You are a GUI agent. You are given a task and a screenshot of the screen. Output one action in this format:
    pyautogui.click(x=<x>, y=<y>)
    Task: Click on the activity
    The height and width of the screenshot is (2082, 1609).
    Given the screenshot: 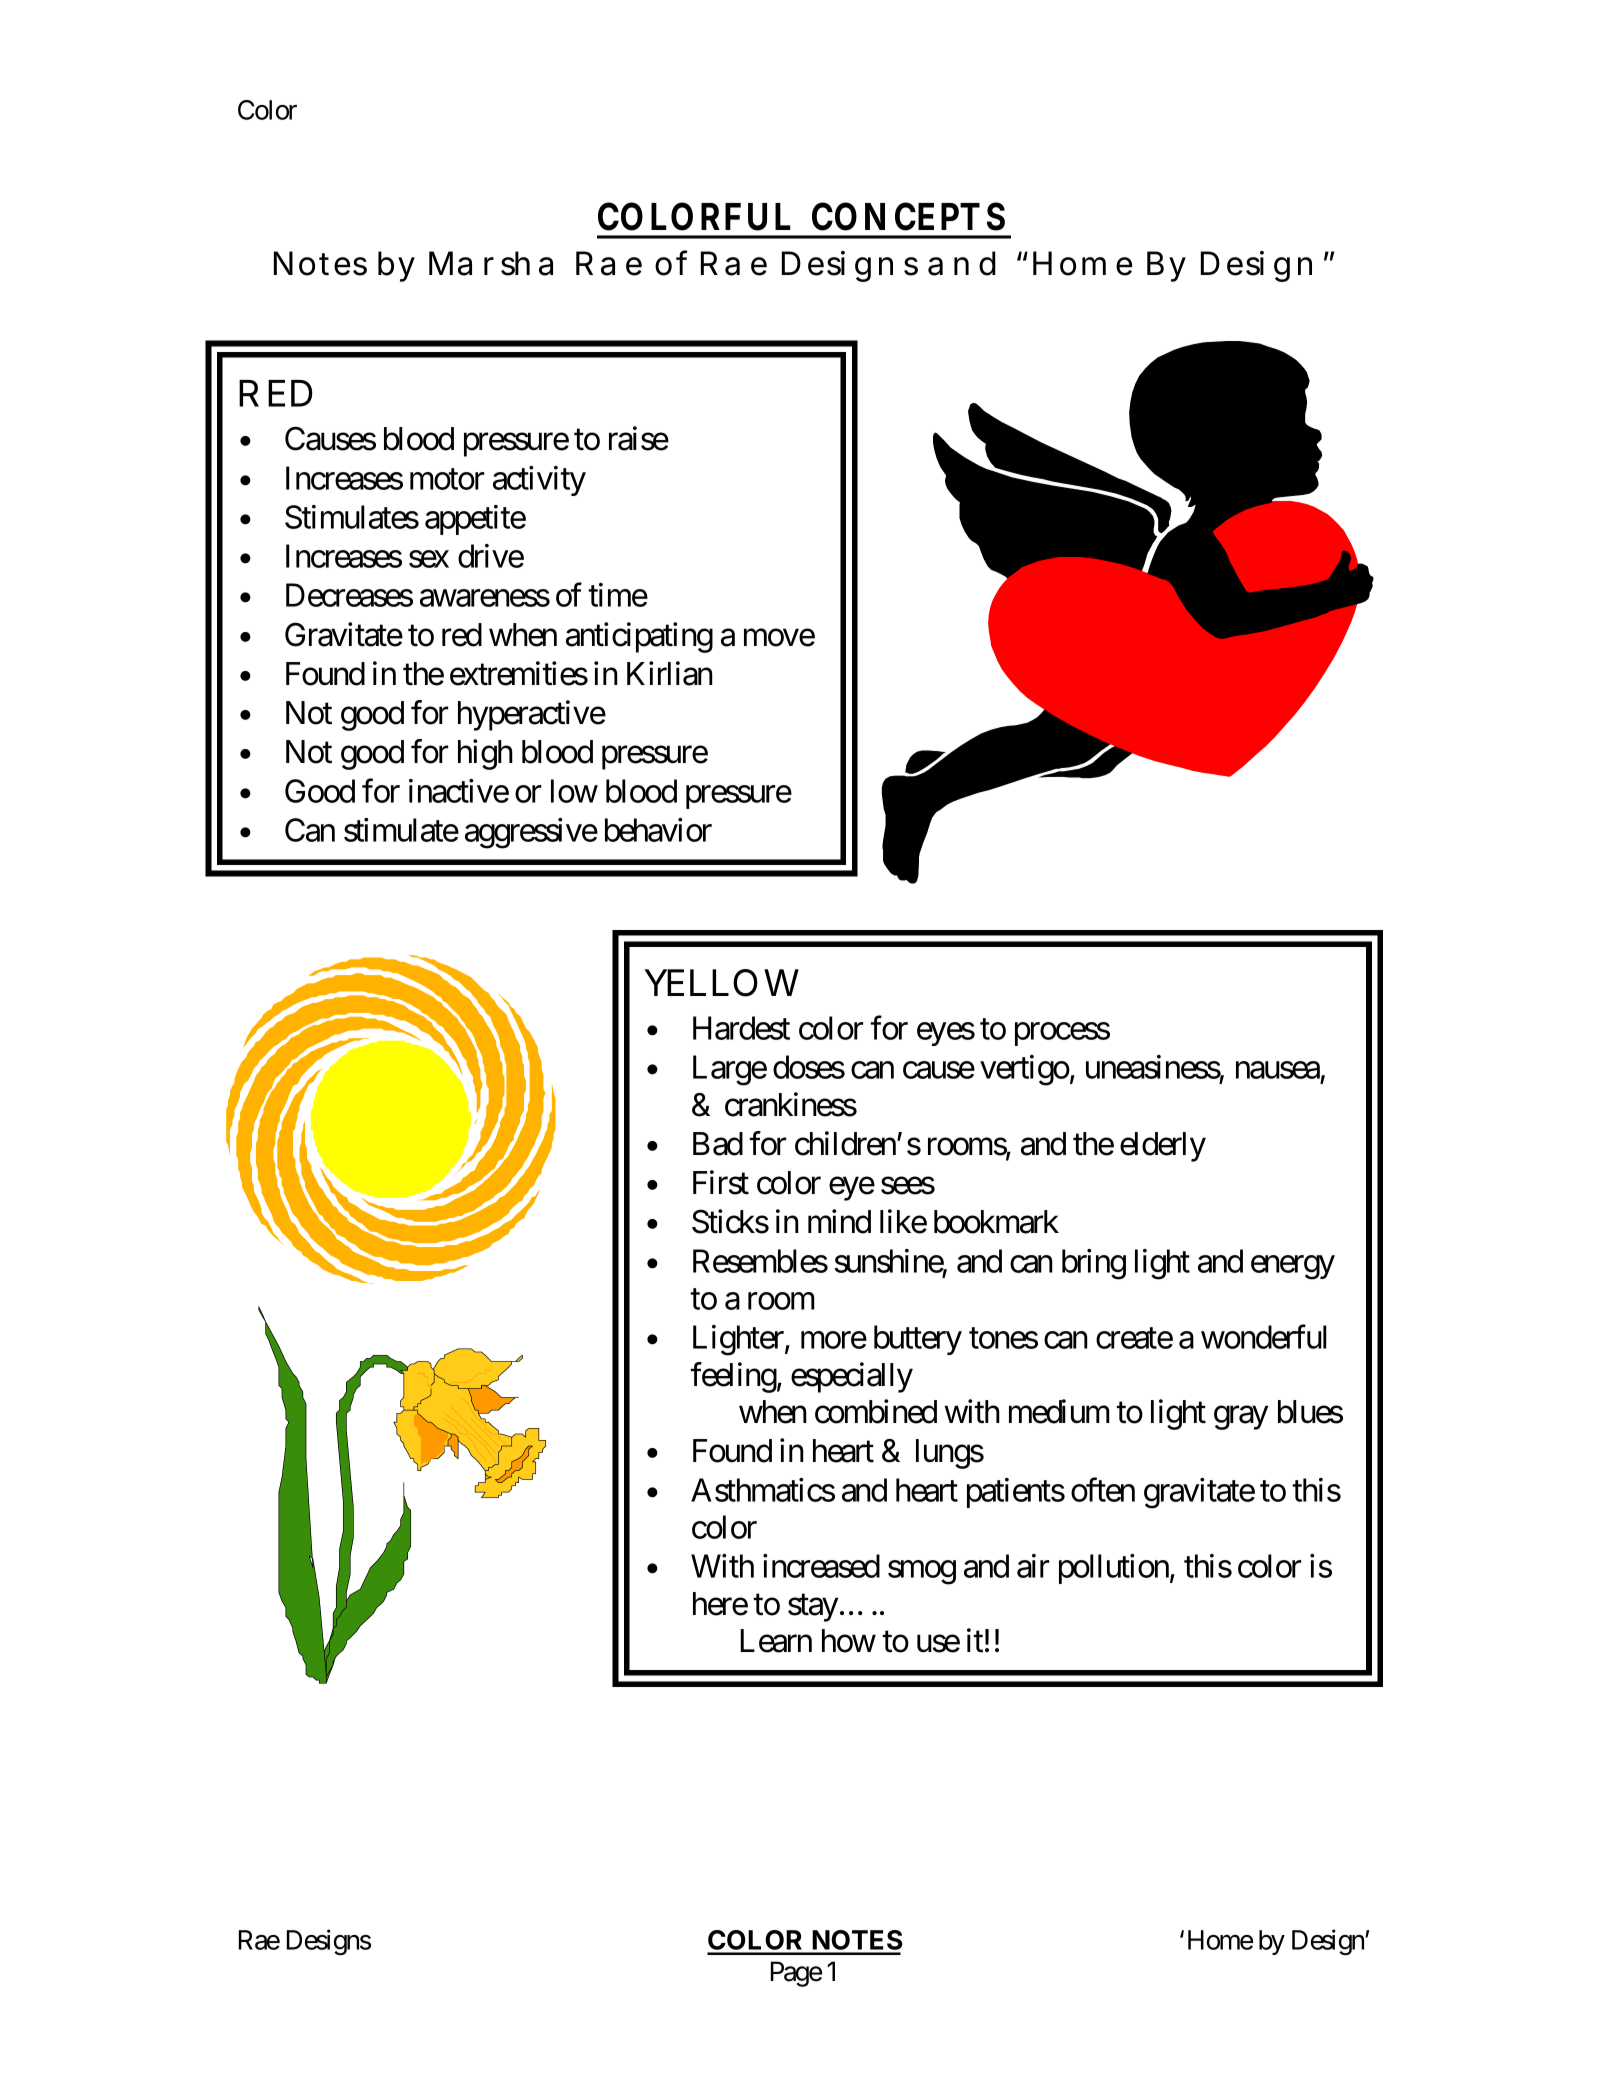 What is the action you would take?
    pyautogui.click(x=539, y=481)
